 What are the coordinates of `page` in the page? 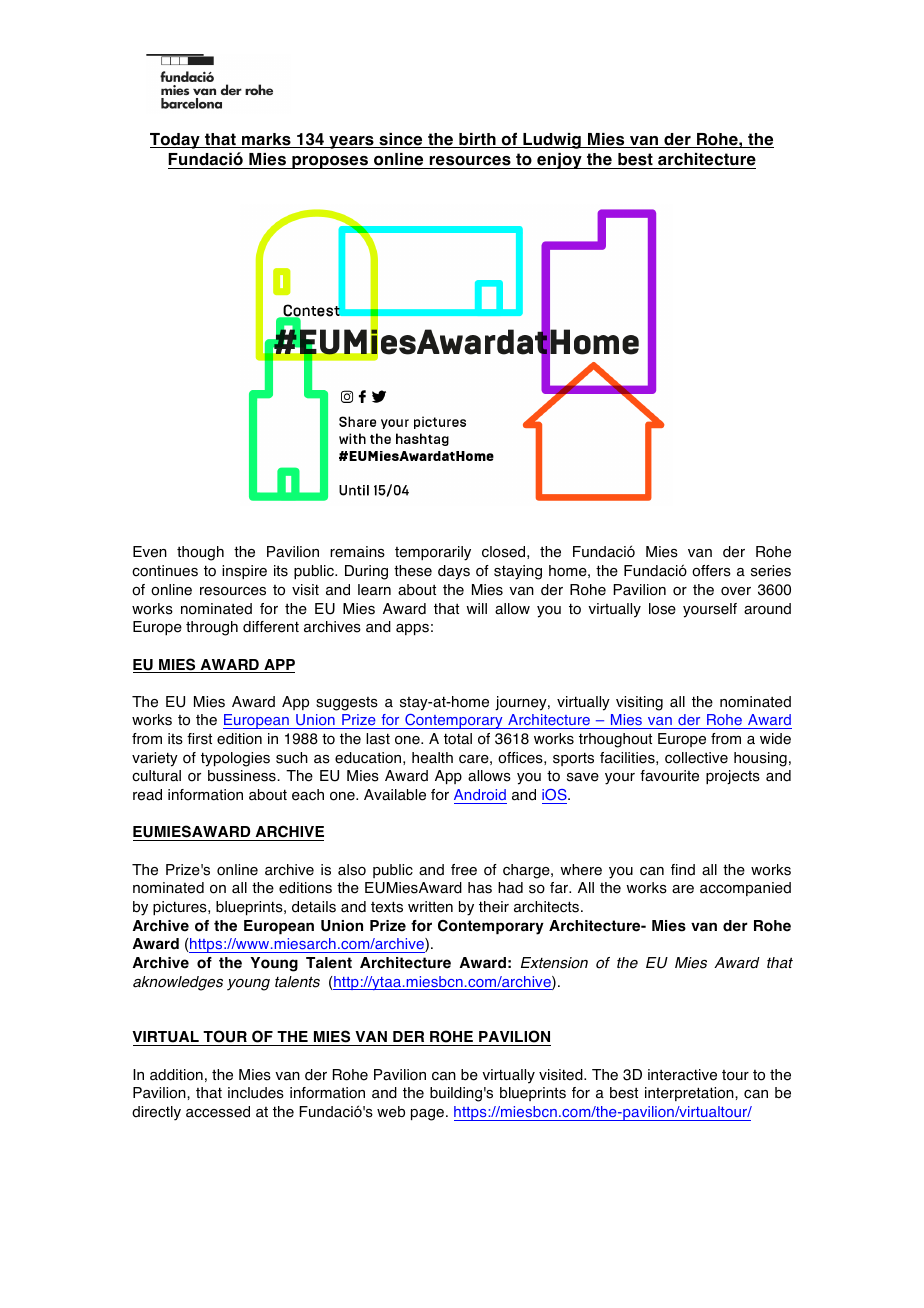 It's located at (427, 1115).
